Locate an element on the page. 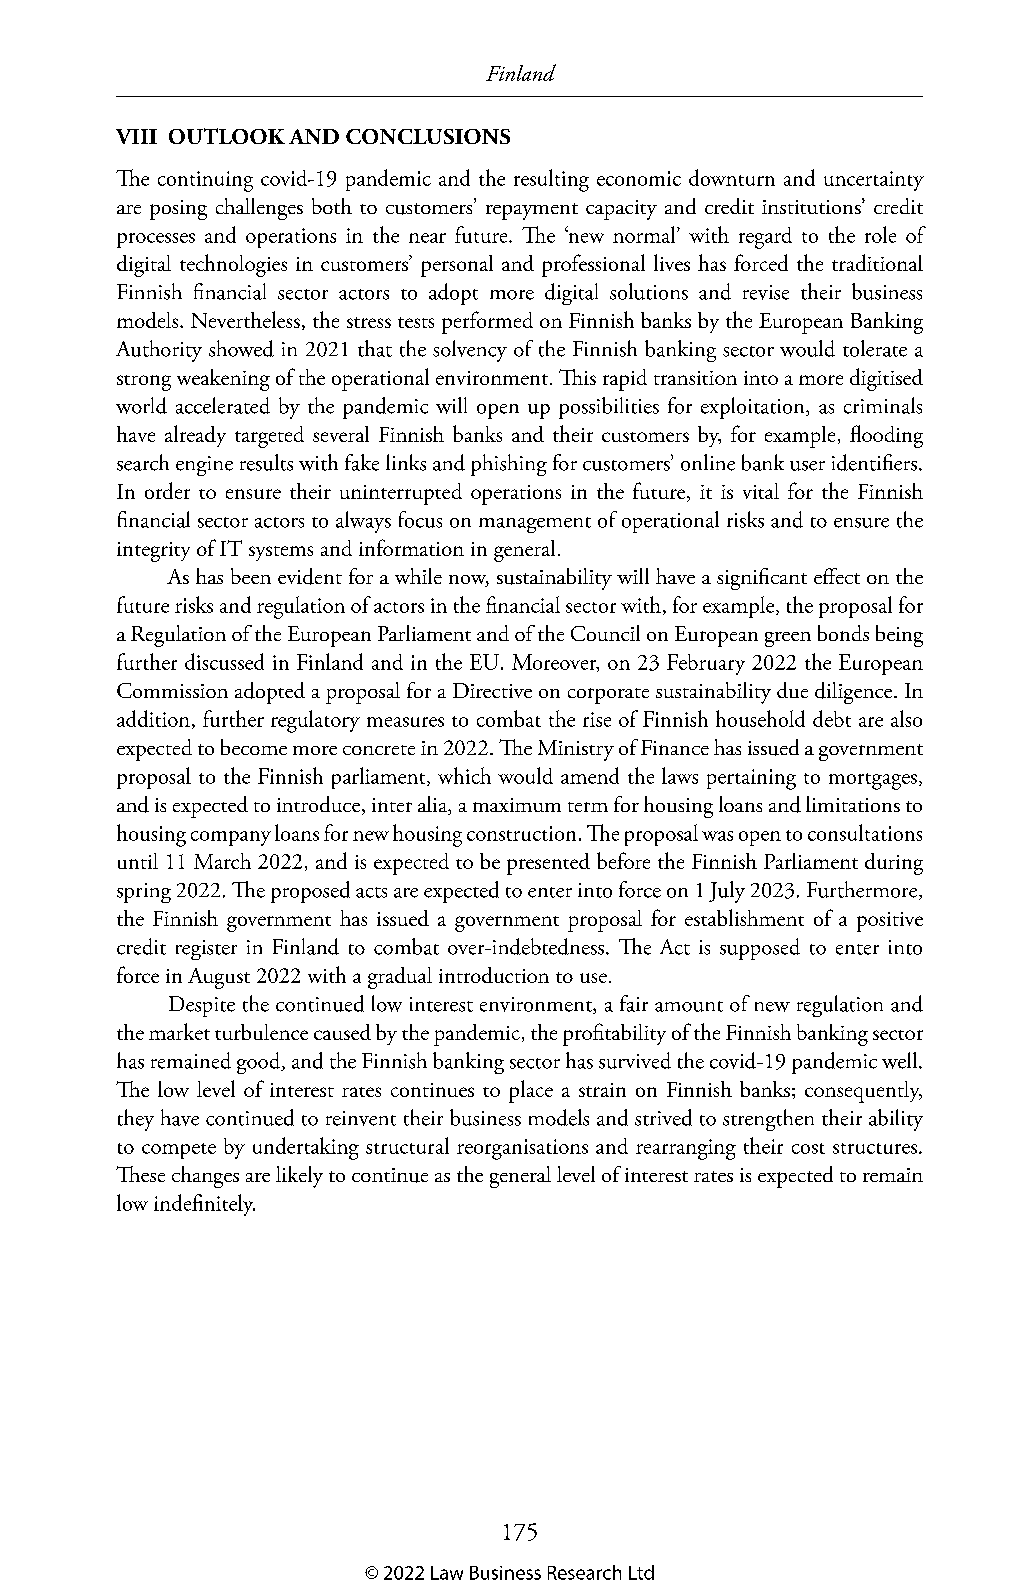 This page has width=1020, height=1595. become is located at coordinates (254, 747).
